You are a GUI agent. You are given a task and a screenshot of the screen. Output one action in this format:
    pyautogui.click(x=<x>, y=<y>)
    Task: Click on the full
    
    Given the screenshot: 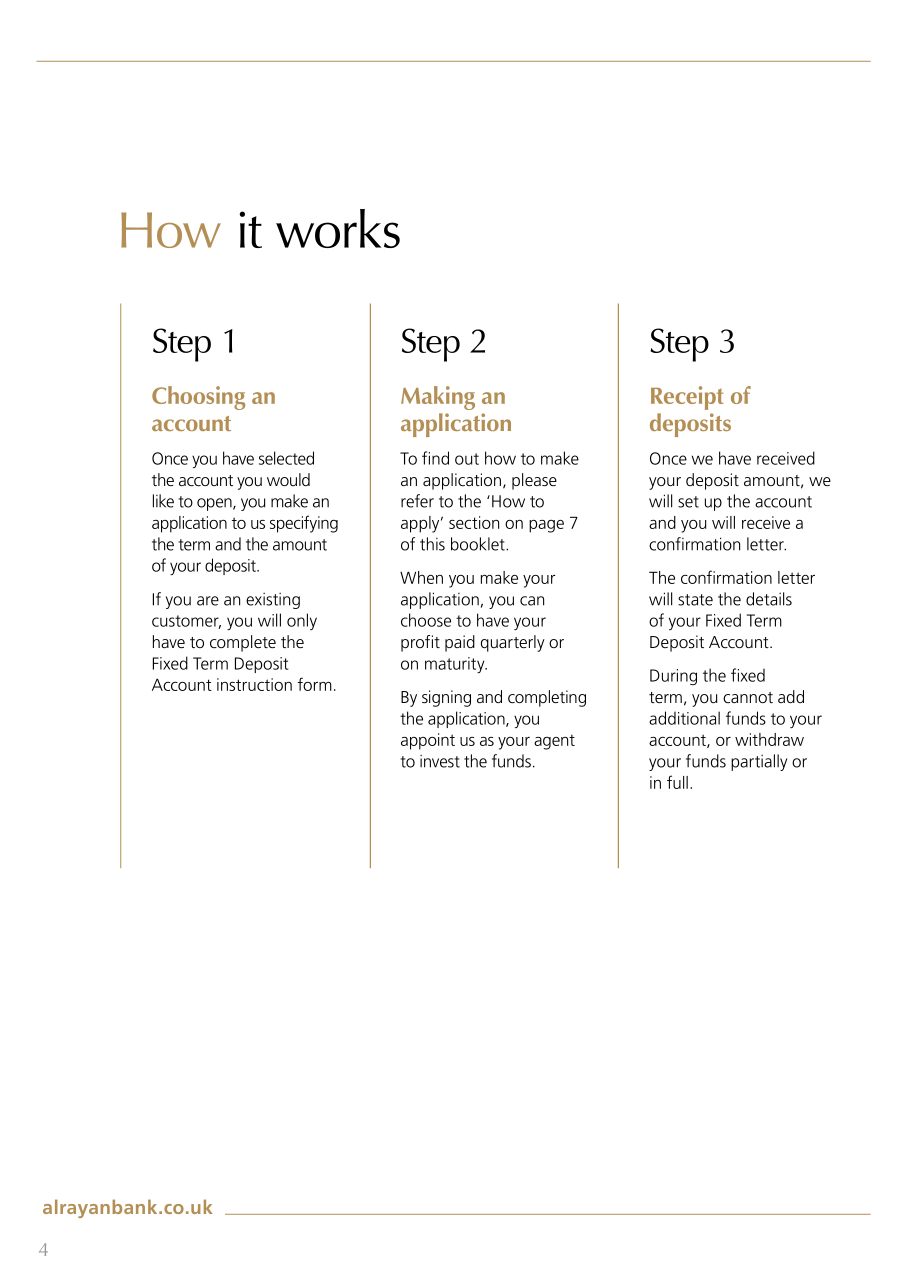 What is the action you would take?
    pyautogui.click(x=677, y=782)
